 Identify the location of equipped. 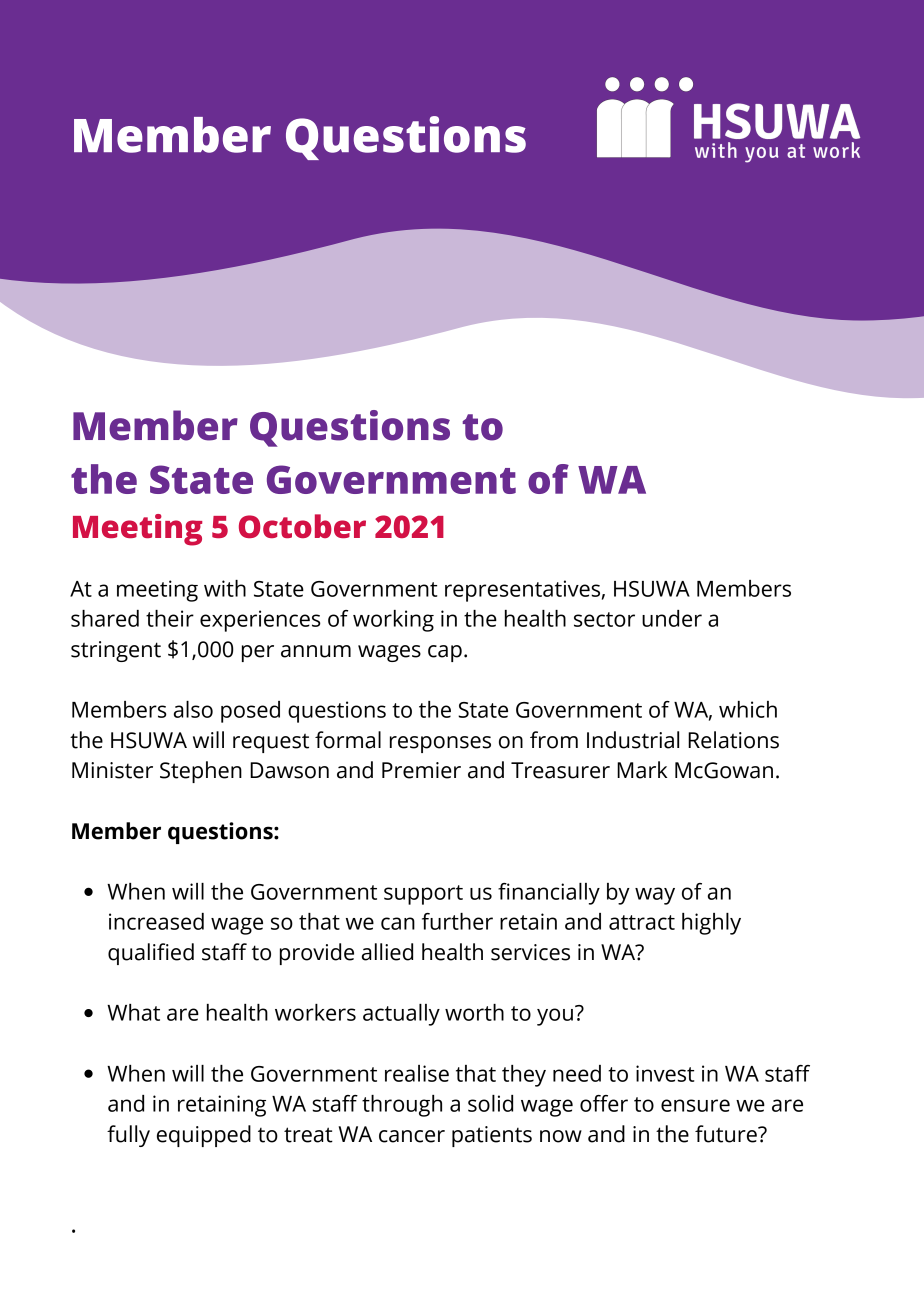
(204, 1136).
